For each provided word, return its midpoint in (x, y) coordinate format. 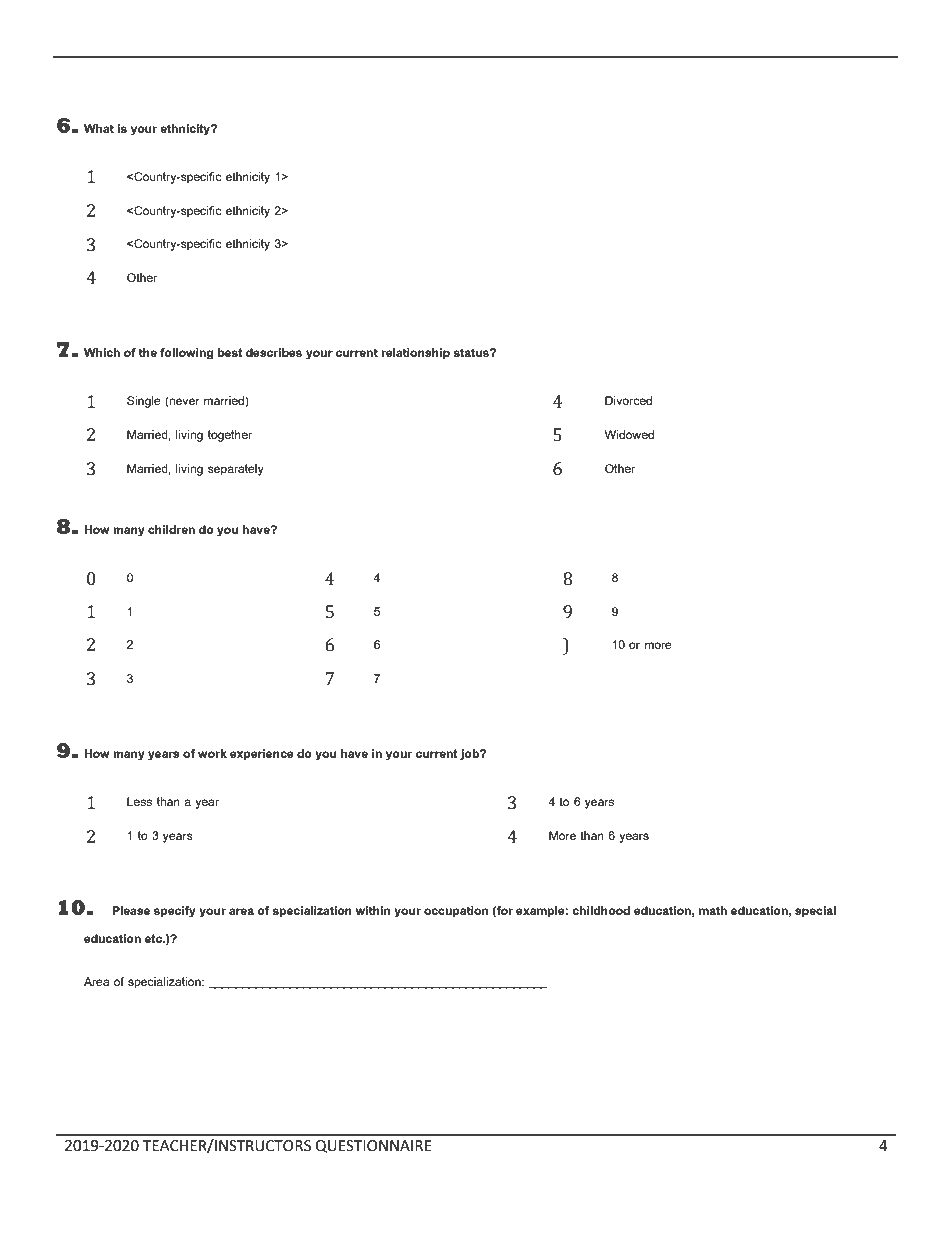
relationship (415, 354)
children (171, 529)
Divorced (628, 400)
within (373, 910)
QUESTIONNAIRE (373, 1146)
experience (262, 755)
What (99, 128)
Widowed (629, 434)
